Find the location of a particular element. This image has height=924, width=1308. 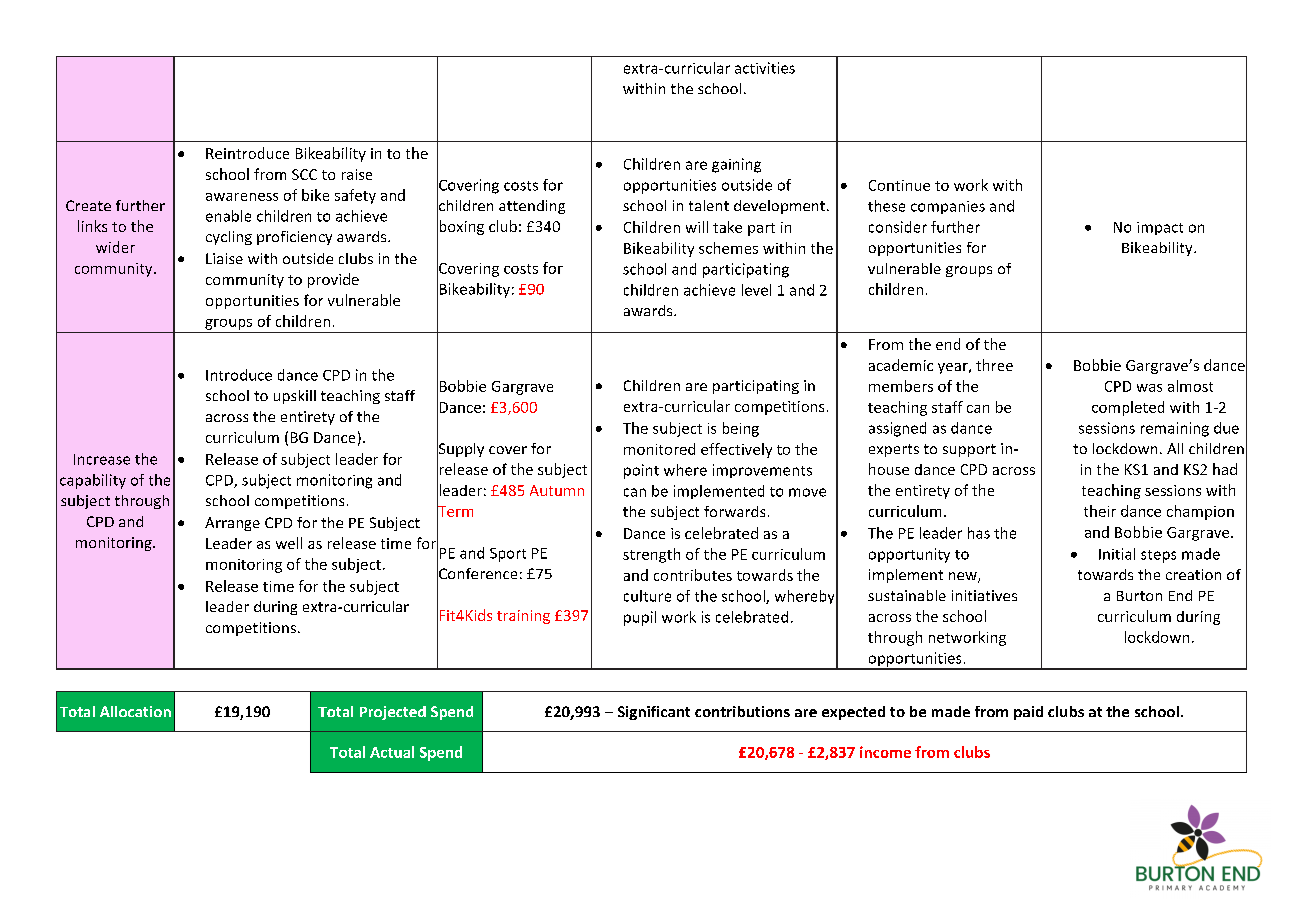

activities is located at coordinates (765, 68).
